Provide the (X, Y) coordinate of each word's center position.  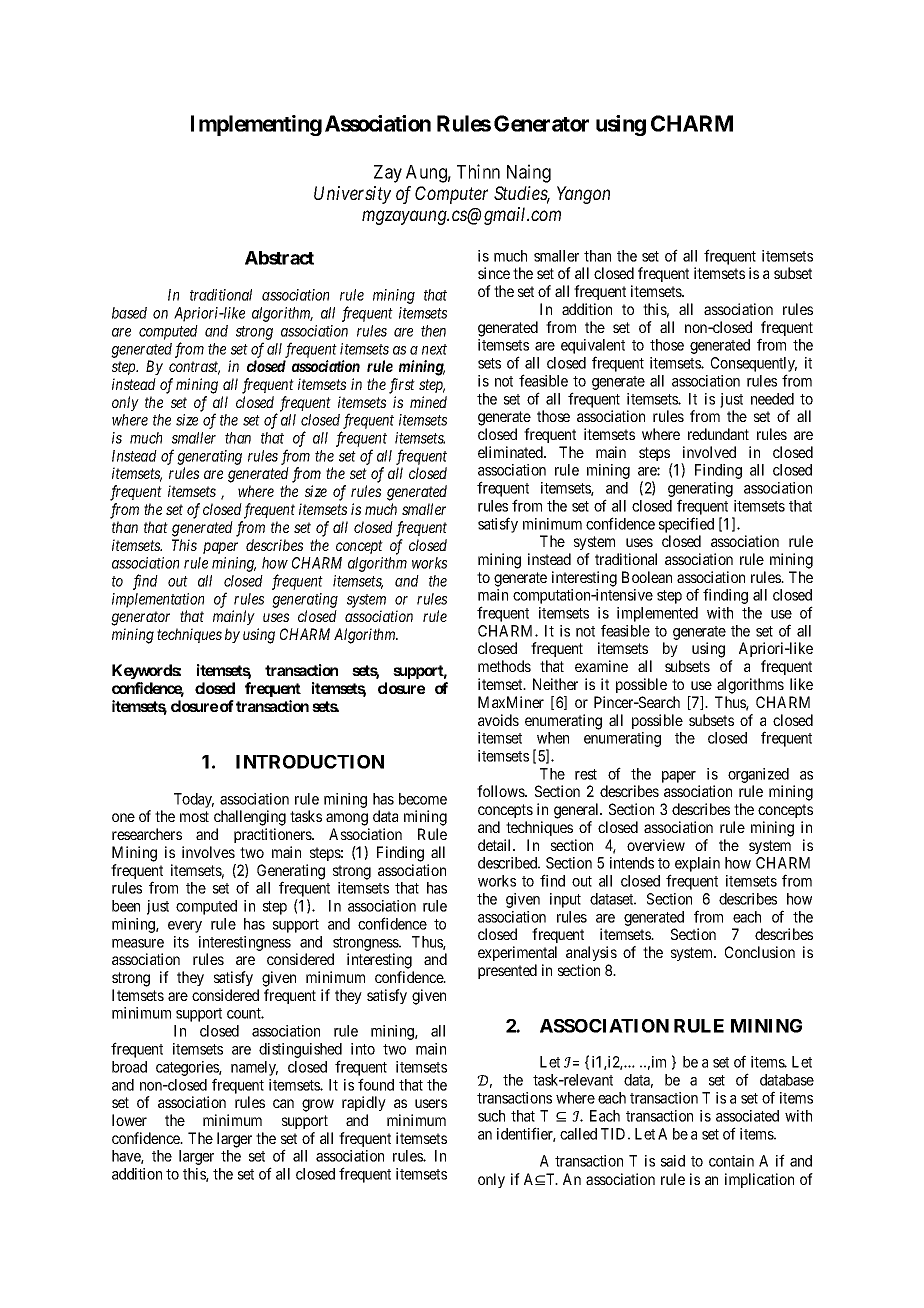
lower (129, 1120)
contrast (194, 368)
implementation (158, 600)
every (185, 927)
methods (504, 666)
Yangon (583, 195)
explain (697, 864)
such (491, 1116)
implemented (657, 614)
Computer (451, 195)
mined (428, 402)
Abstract (279, 258)
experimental (517, 953)
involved (709, 452)
